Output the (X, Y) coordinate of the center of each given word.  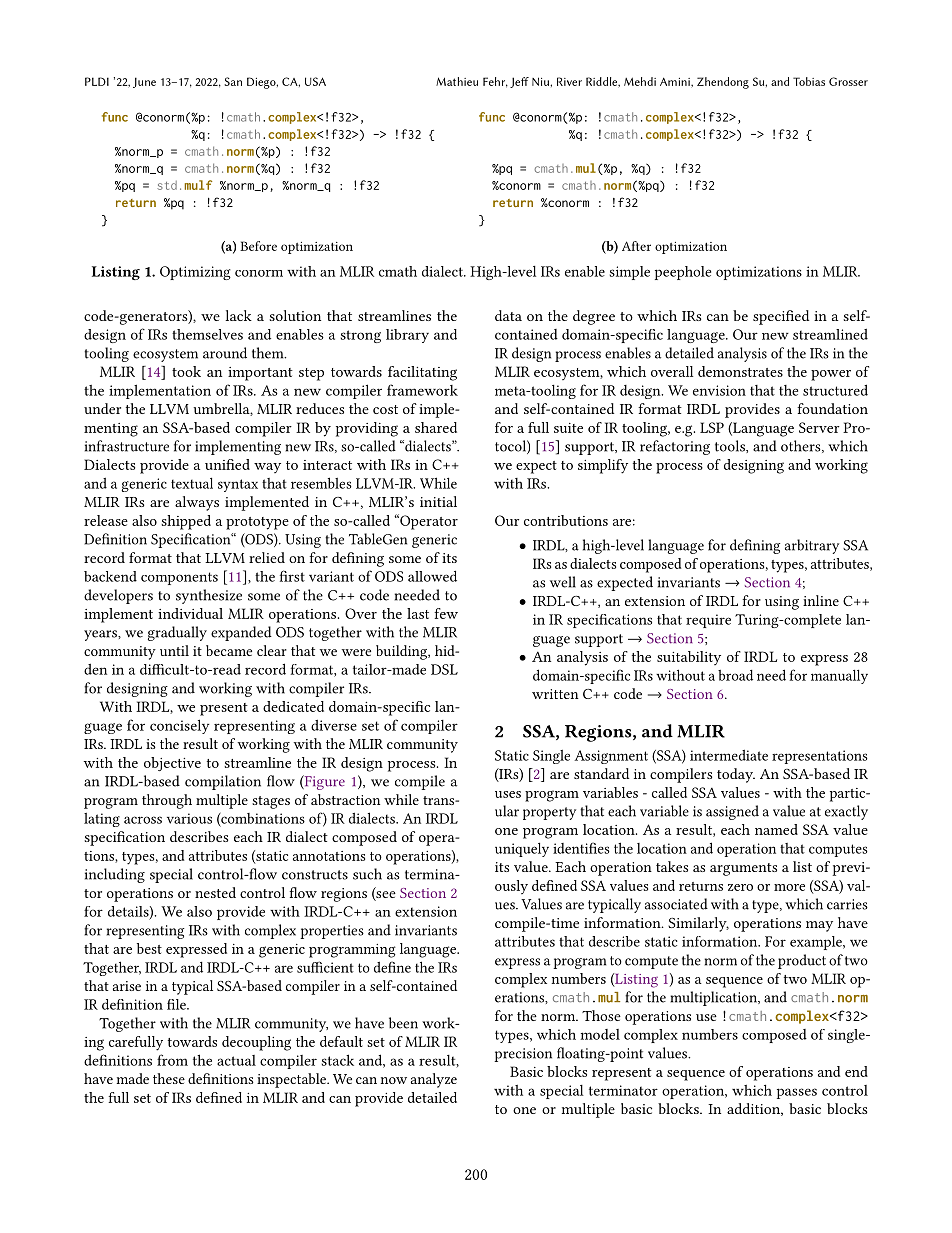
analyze (434, 1080)
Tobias (809, 81)
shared (436, 427)
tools (731, 446)
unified (227, 464)
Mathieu (457, 81)
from (172, 1060)
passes (797, 1093)
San (233, 81)
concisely (179, 726)
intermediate (729, 755)
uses (508, 794)
